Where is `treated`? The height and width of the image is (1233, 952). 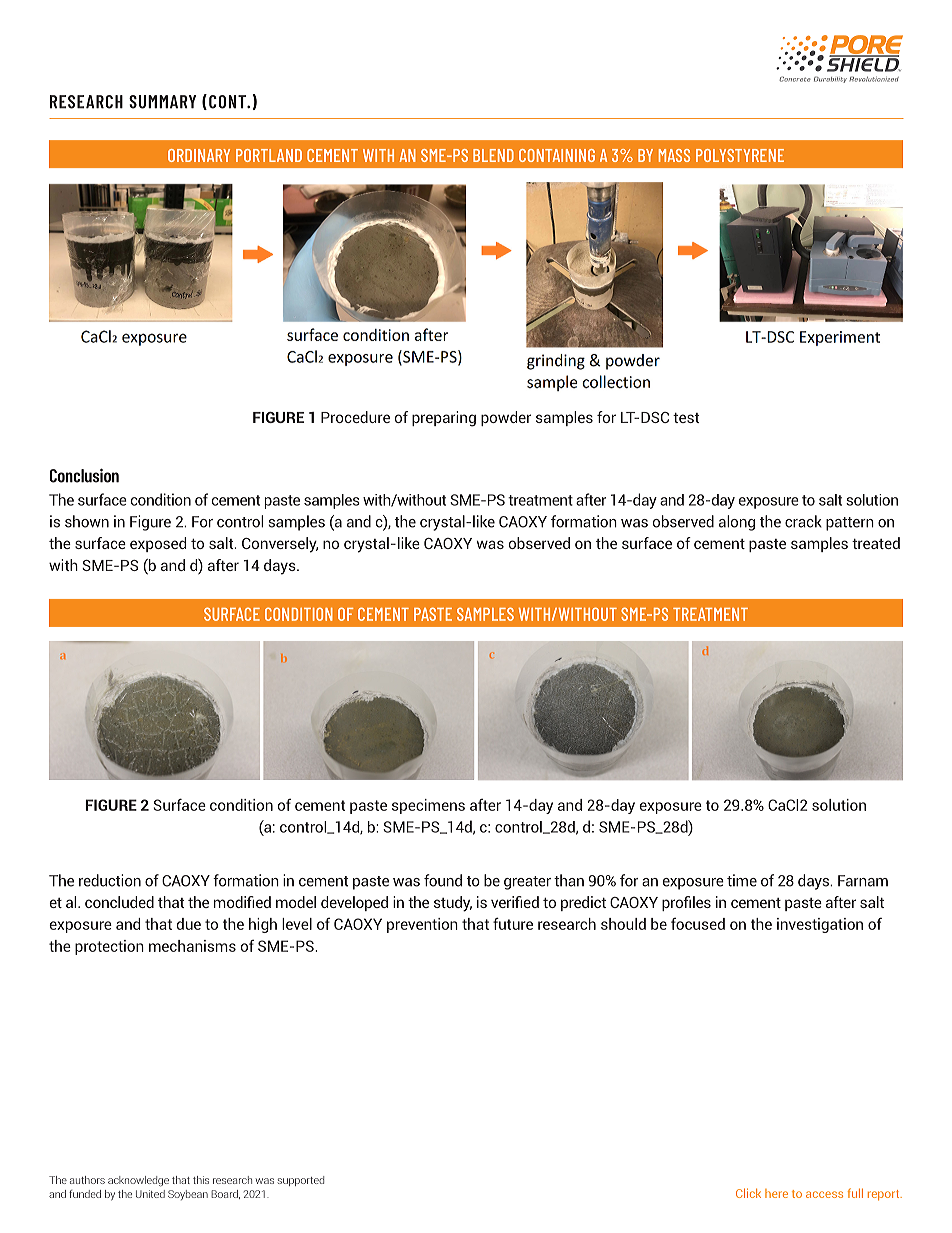 treated is located at coordinates (876, 543).
